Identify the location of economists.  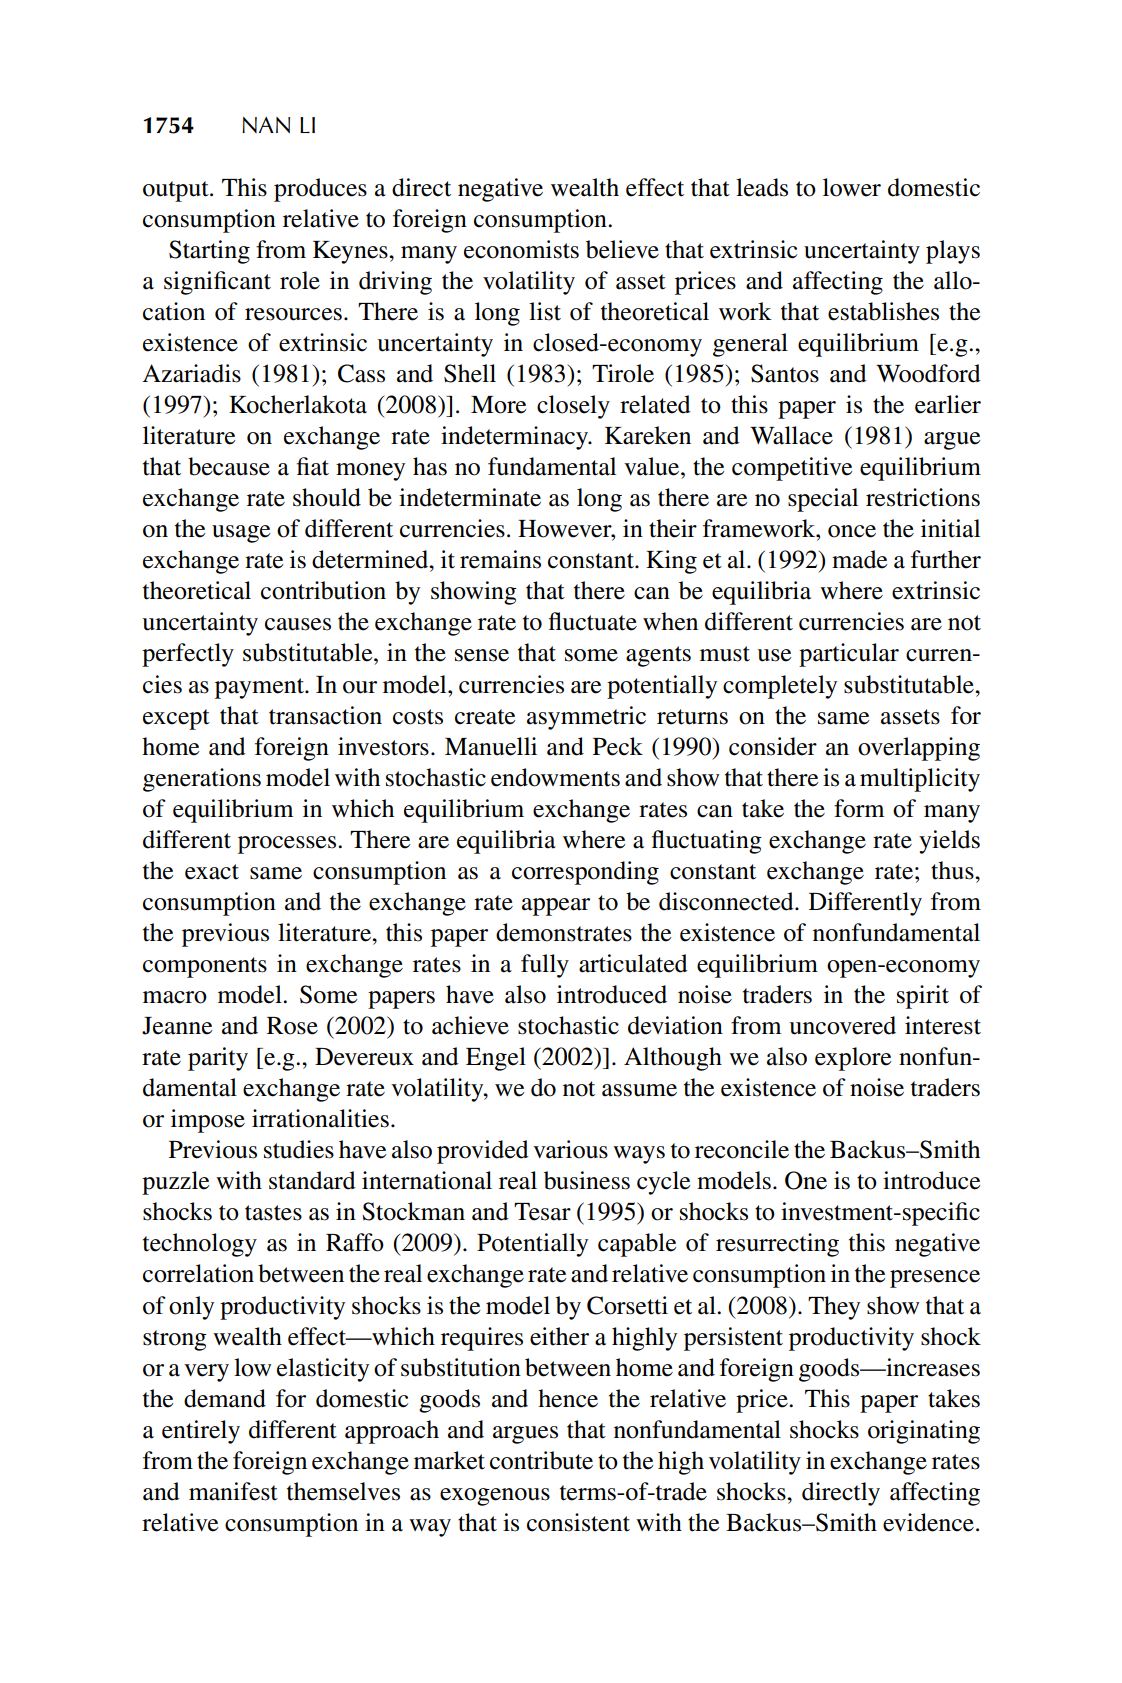
(521, 249).
